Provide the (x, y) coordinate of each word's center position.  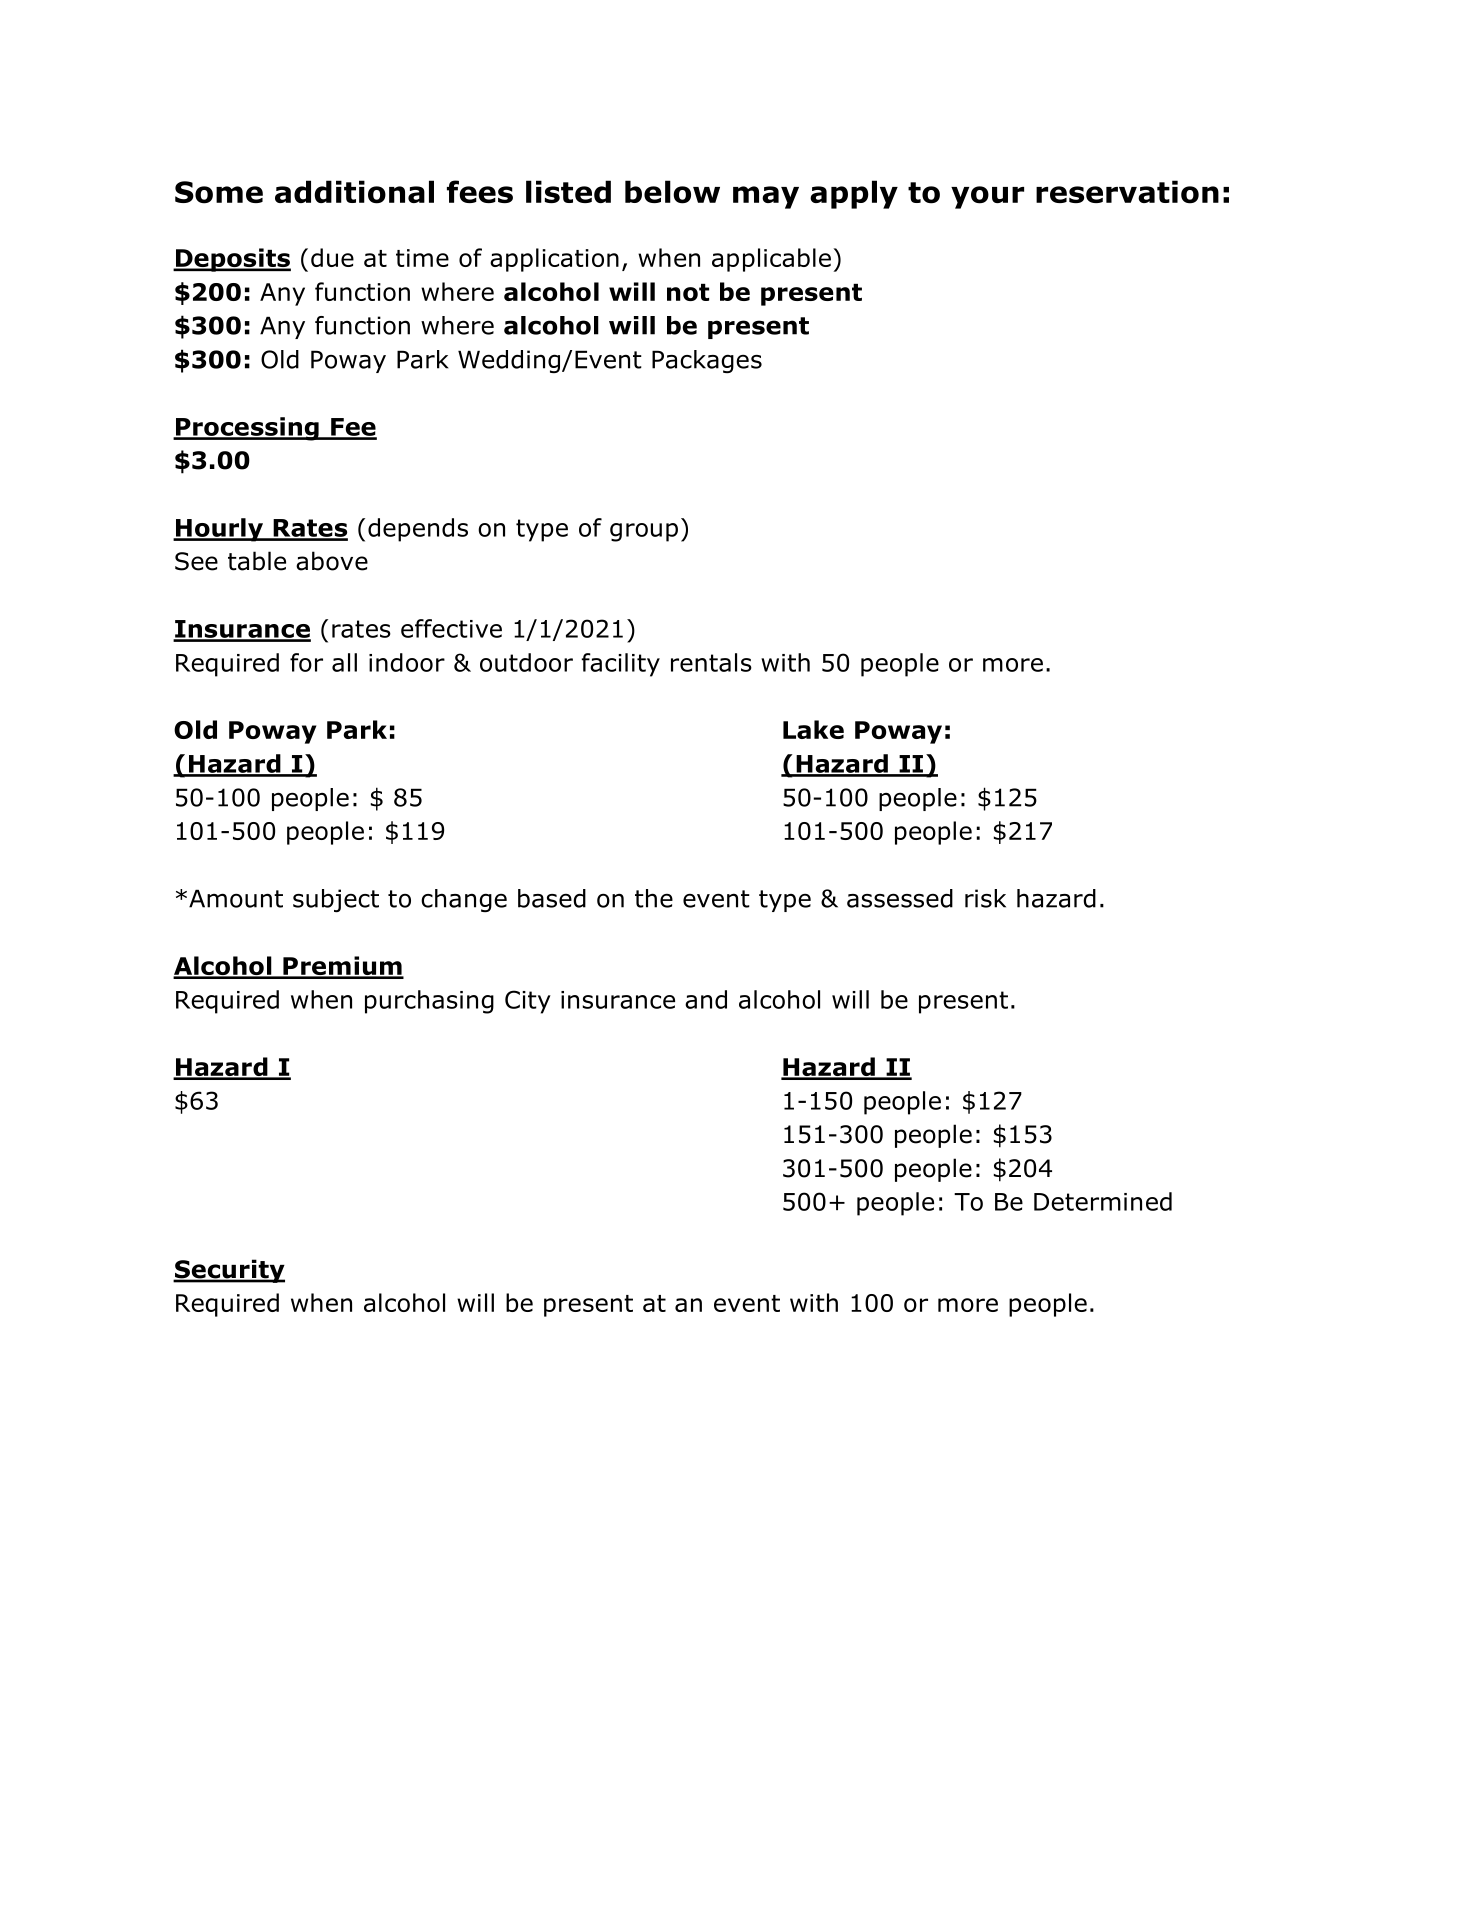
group (644, 532)
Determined (1103, 1201)
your (987, 197)
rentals (711, 662)
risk (985, 898)
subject (336, 900)
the (654, 898)
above (332, 561)
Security (229, 1271)
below (672, 192)
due (332, 257)
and (706, 999)
